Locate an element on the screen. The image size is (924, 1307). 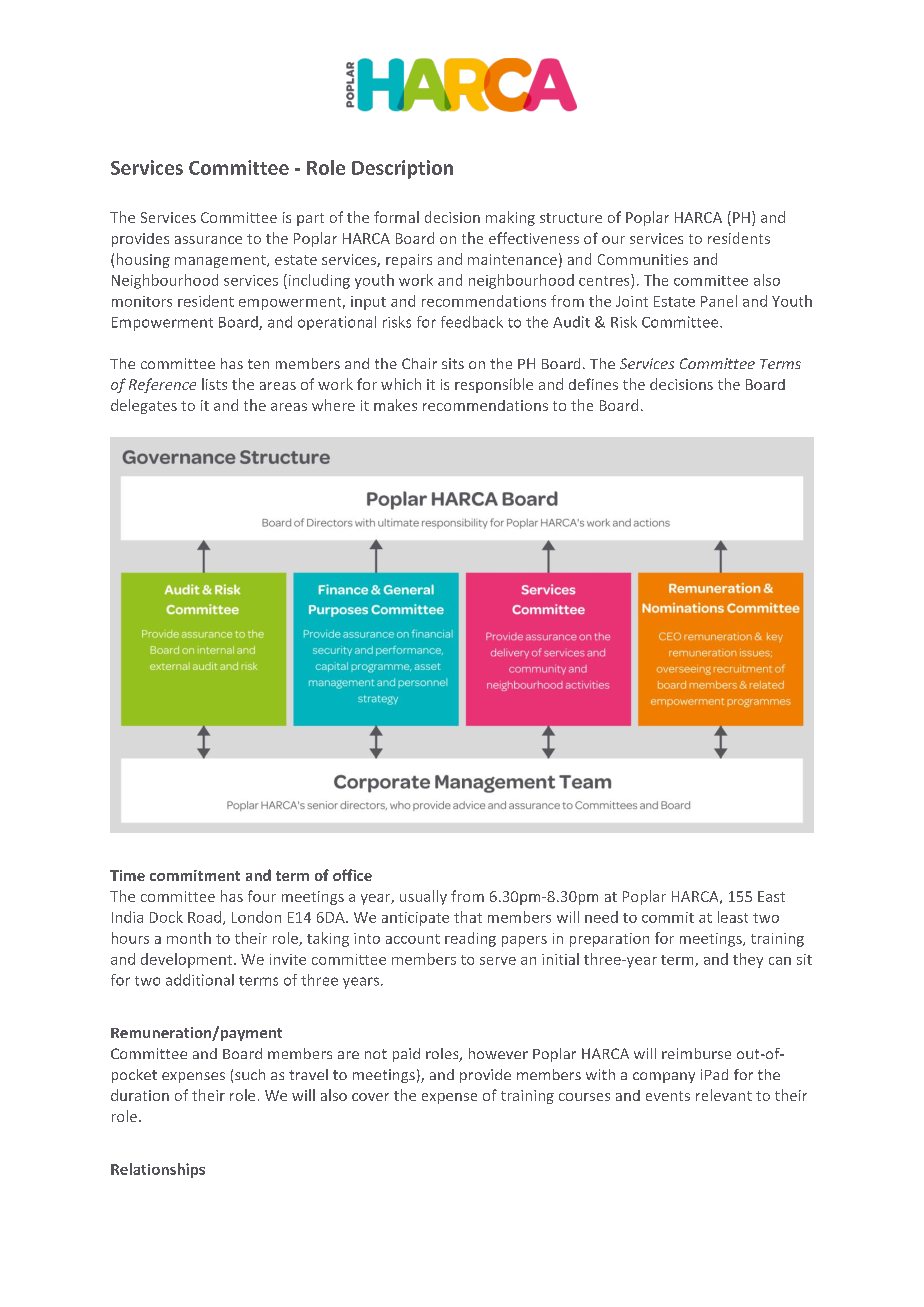
formal is located at coordinates (396, 217).
